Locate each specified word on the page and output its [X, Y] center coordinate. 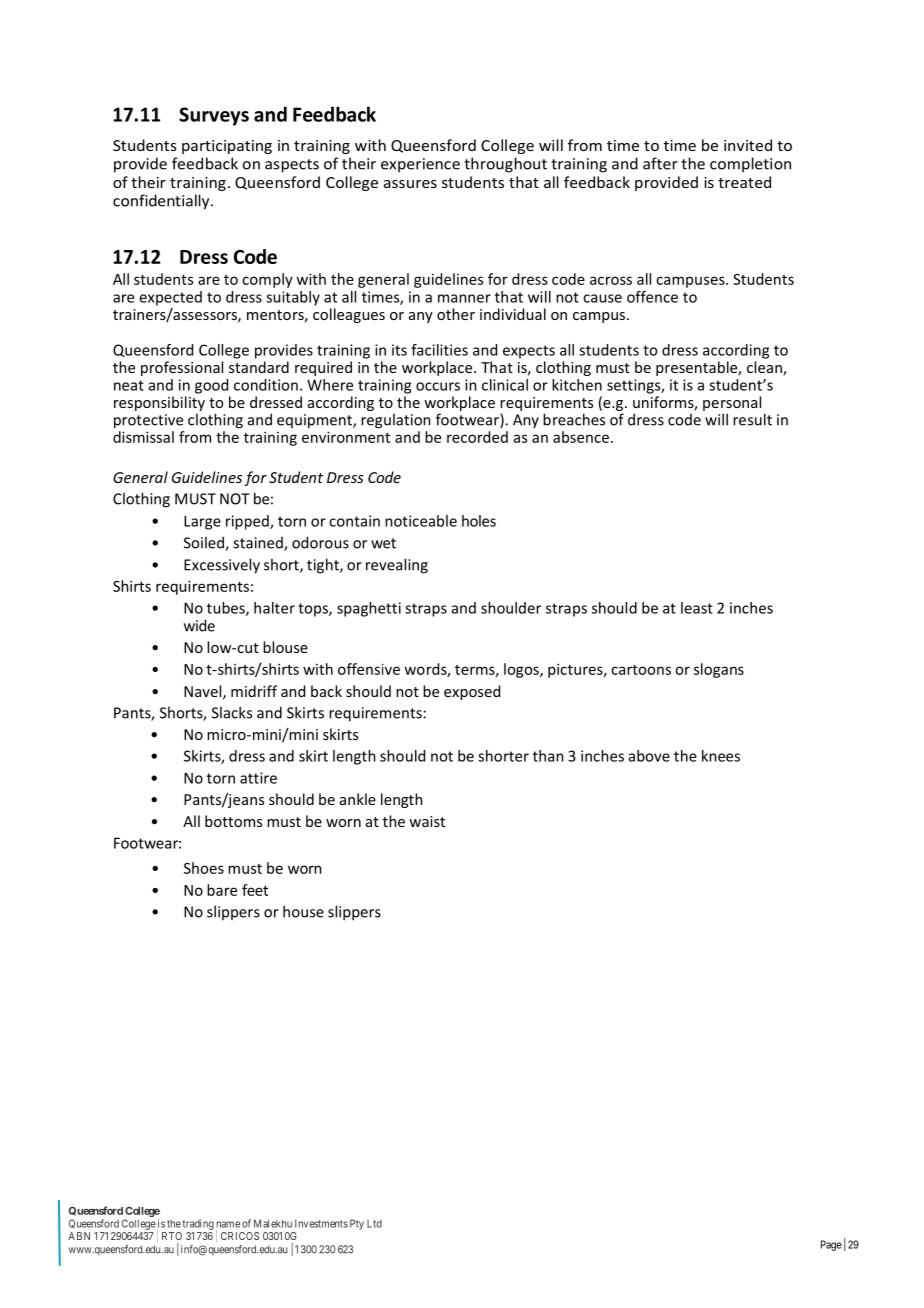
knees [721, 756]
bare [222, 890]
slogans [719, 670]
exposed [472, 692]
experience [420, 165]
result [752, 419]
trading [198, 1224]
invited [748, 145]
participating [227, 147]
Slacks [232, 712]
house [303, 911]
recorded [477, 437]
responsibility [159, 403]
